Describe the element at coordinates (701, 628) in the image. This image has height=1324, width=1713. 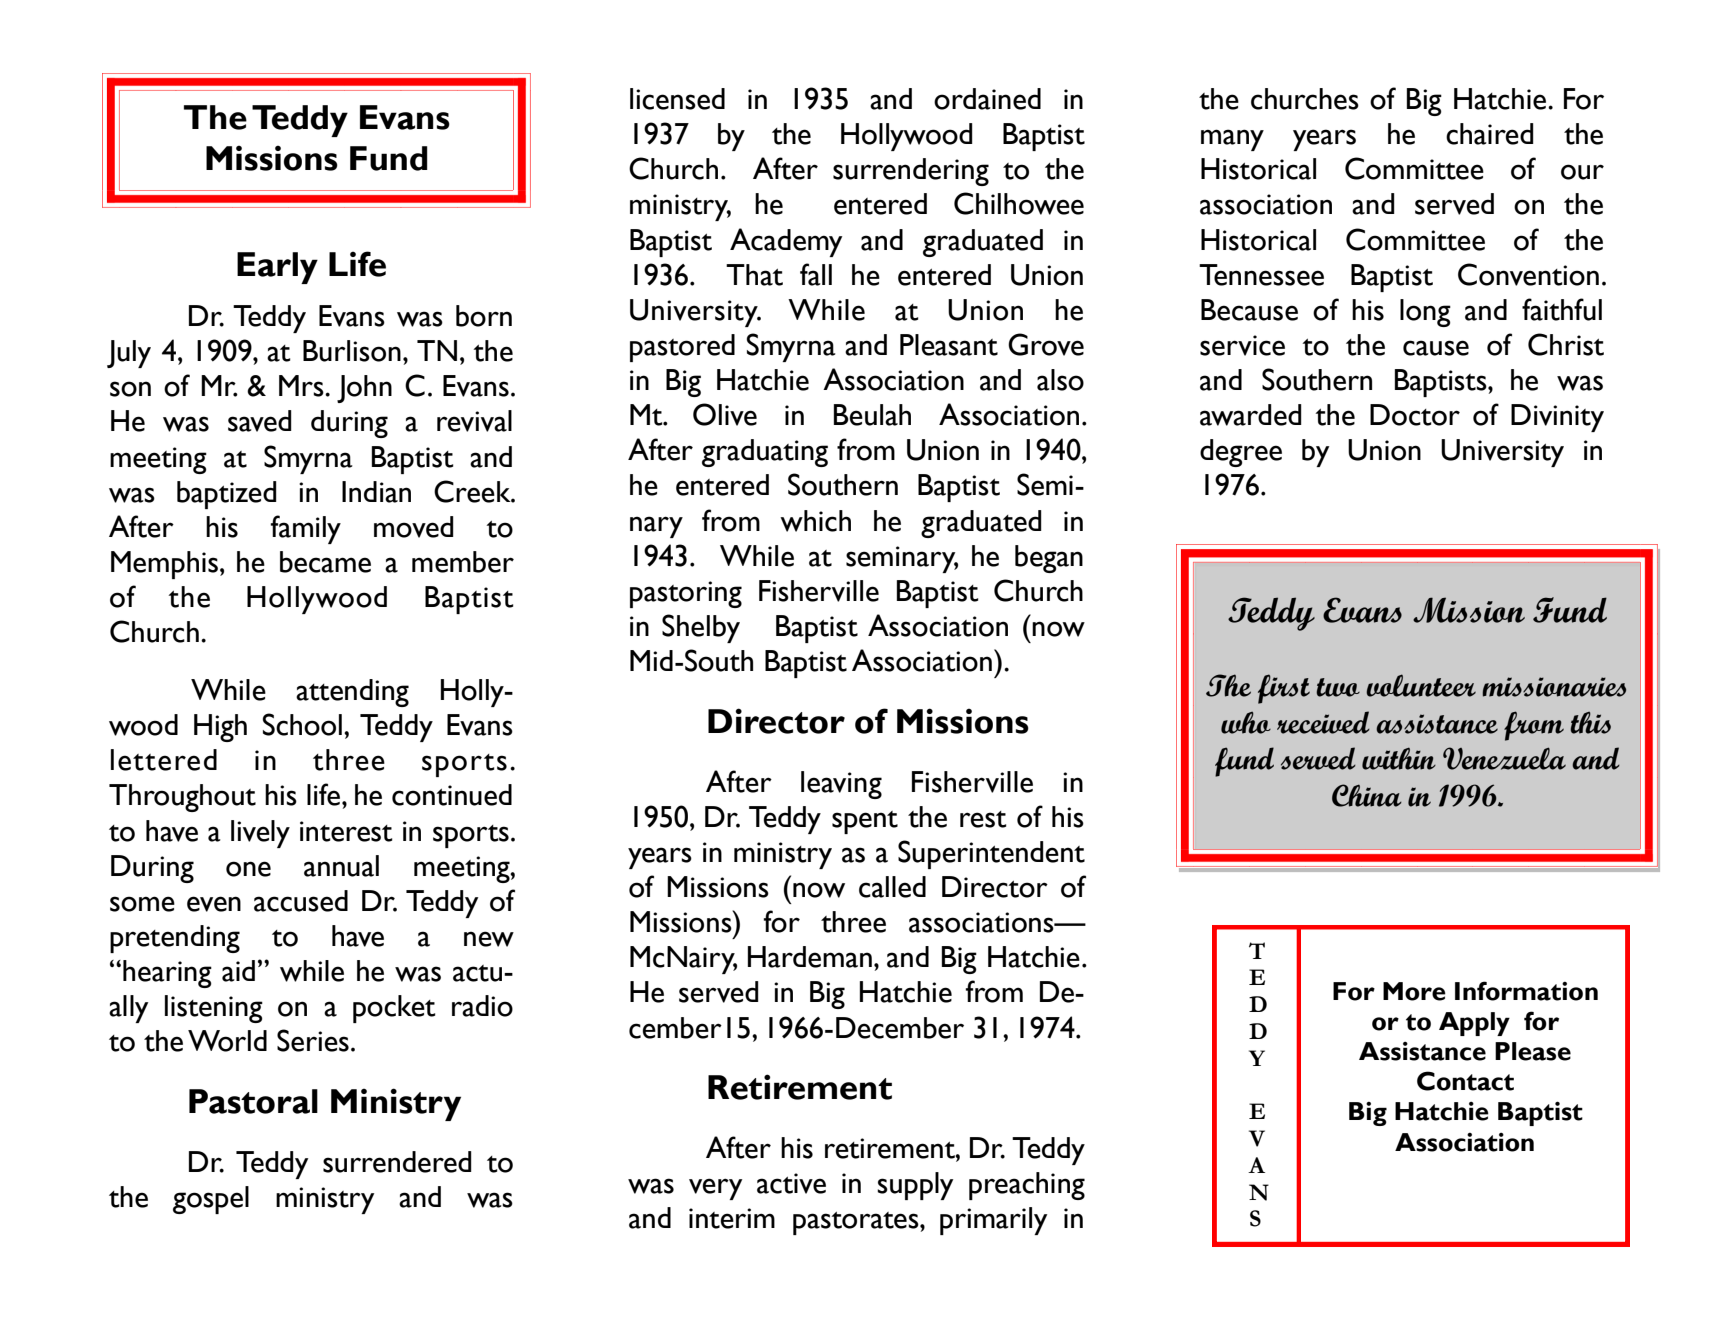
I see `Shelby` at that location.
